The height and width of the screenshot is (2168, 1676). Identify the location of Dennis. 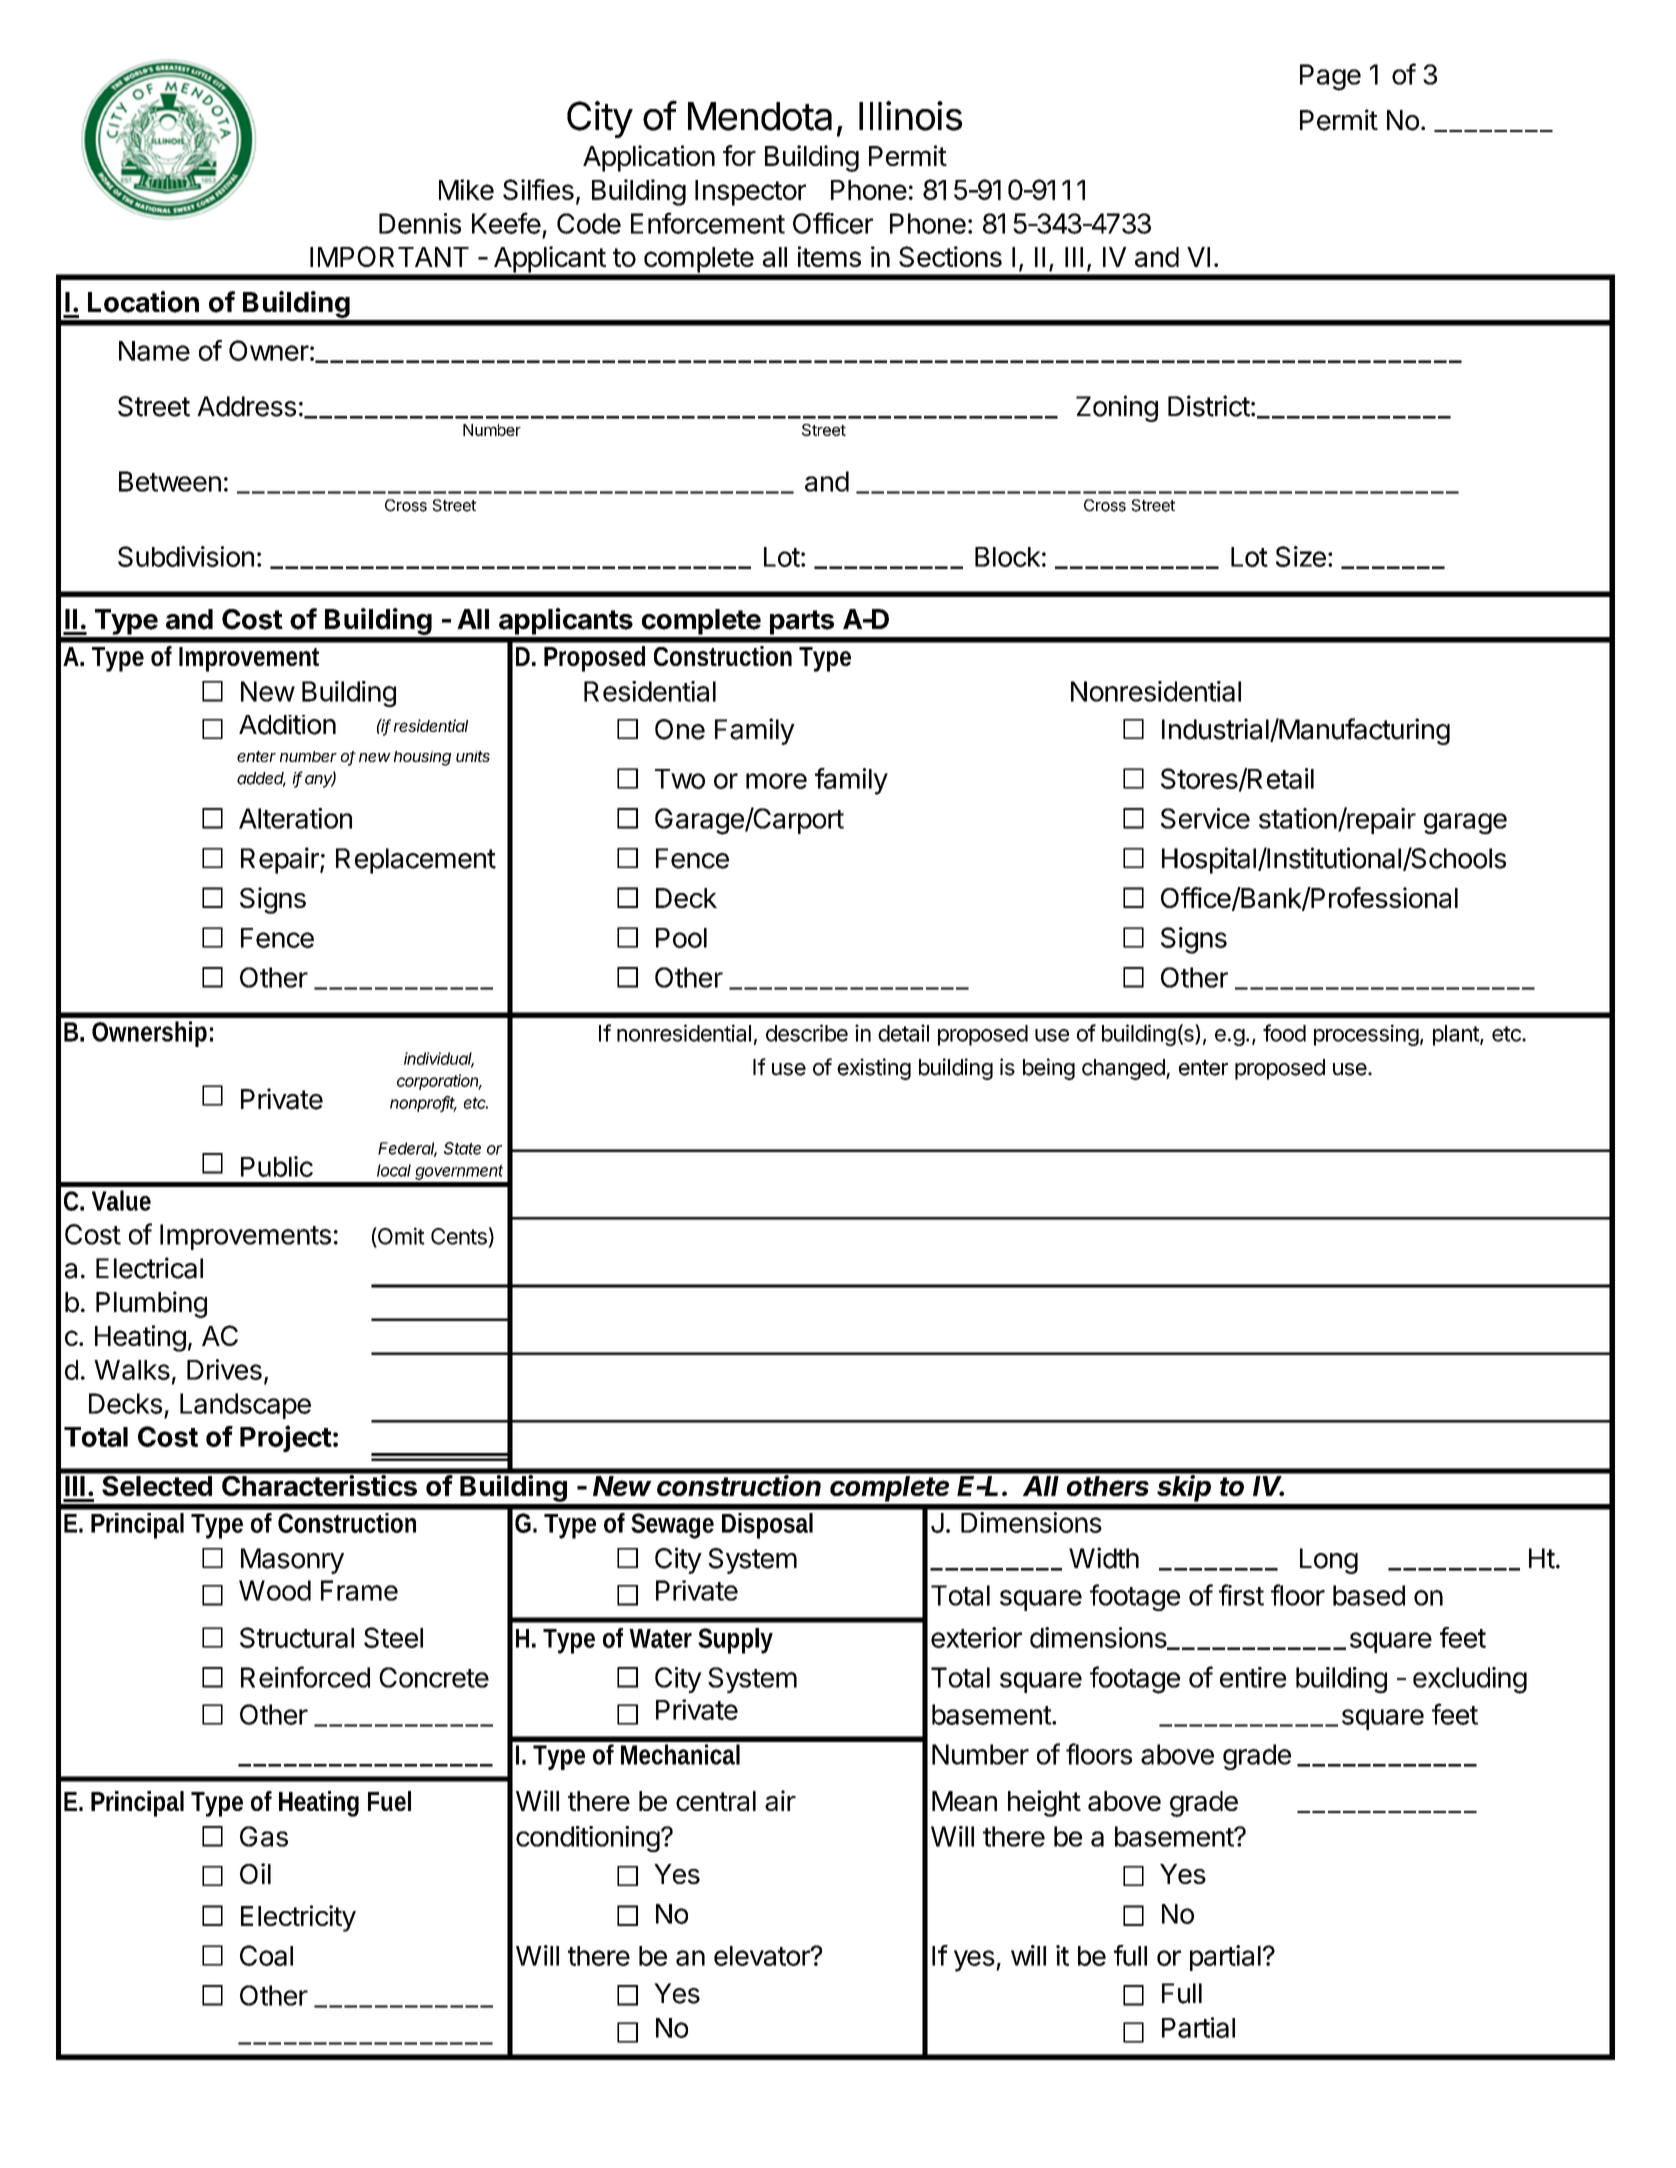
(420, 223).
